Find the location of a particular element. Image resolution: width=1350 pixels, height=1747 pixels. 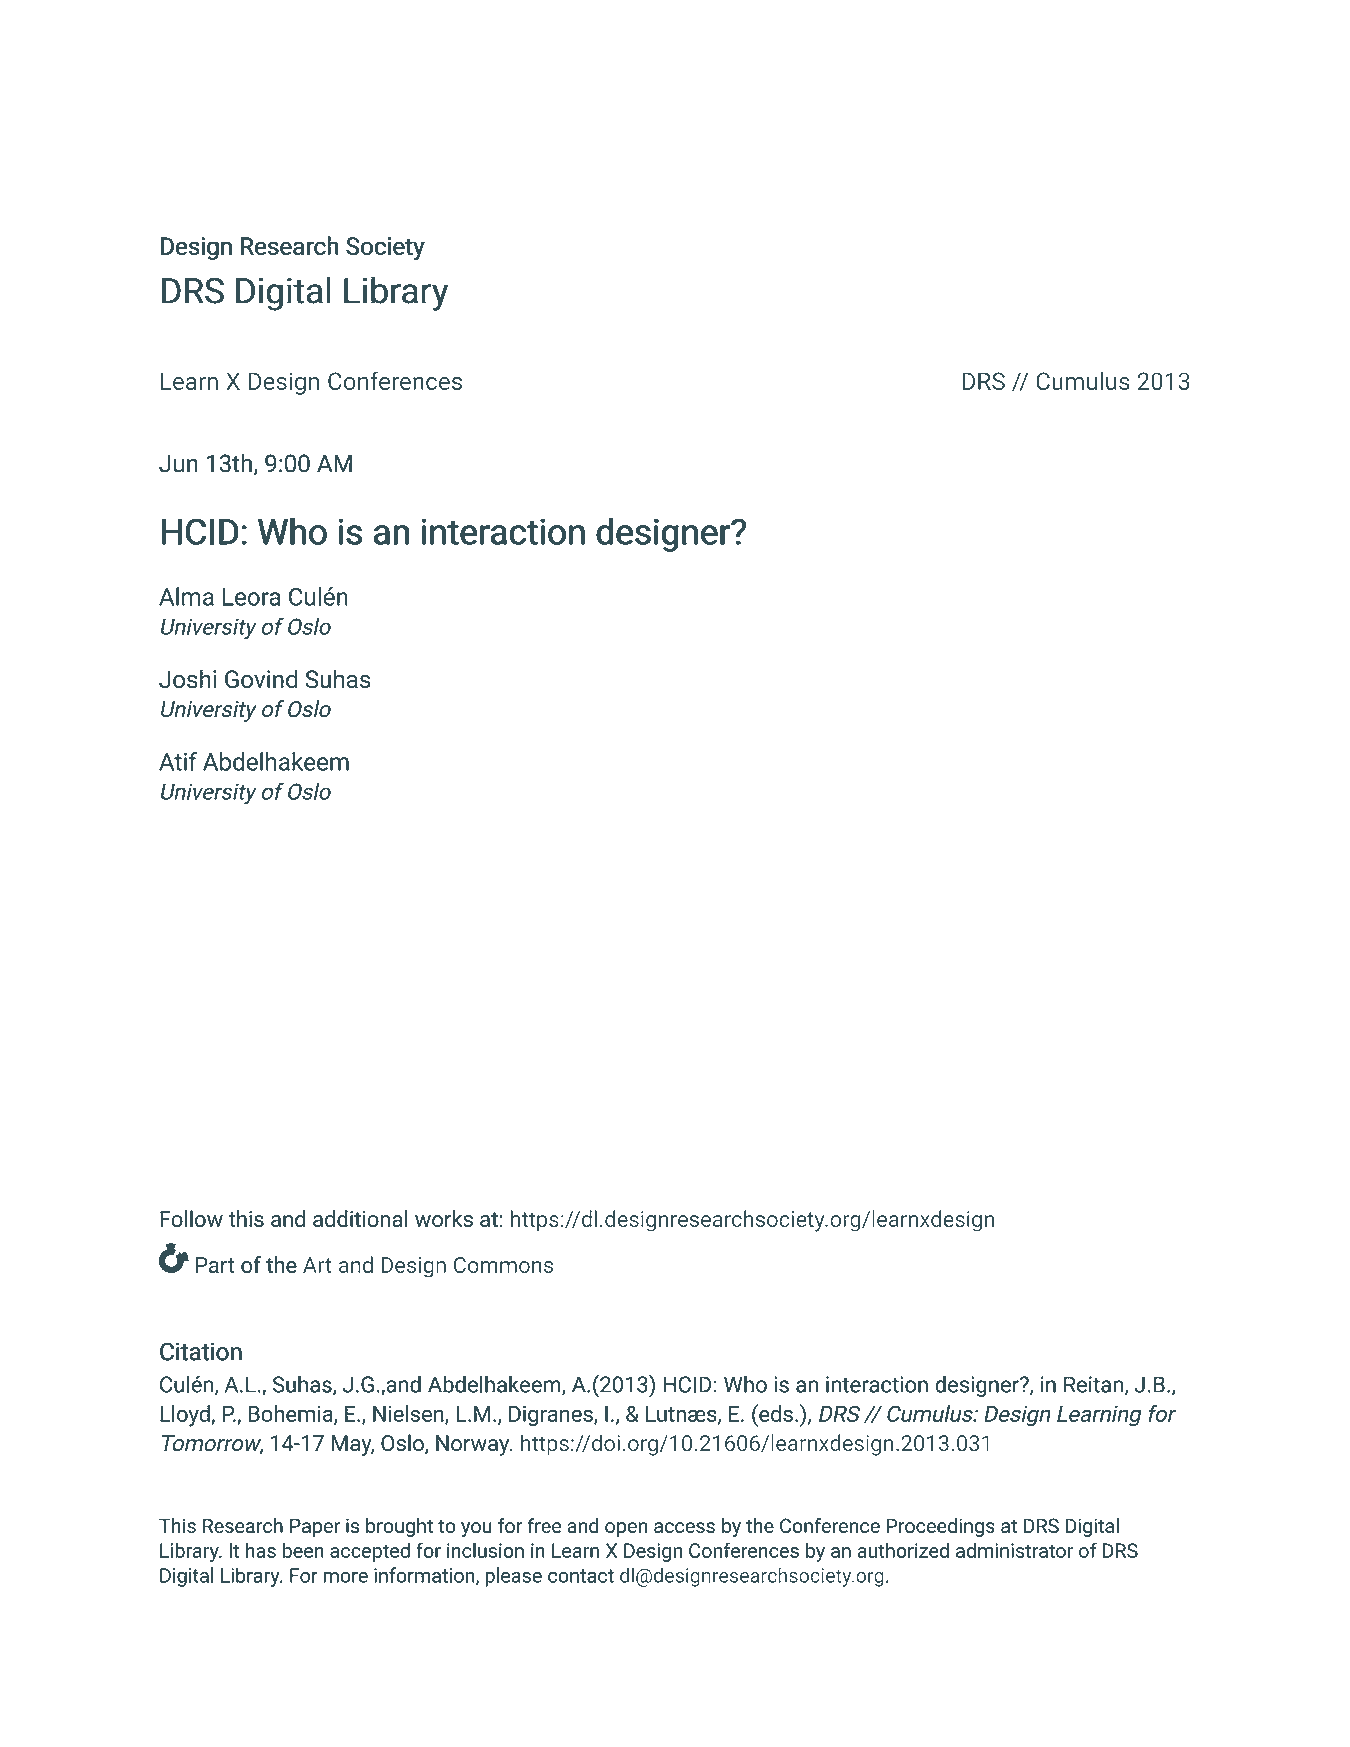

Alma is located at coordinates (186, 596).
